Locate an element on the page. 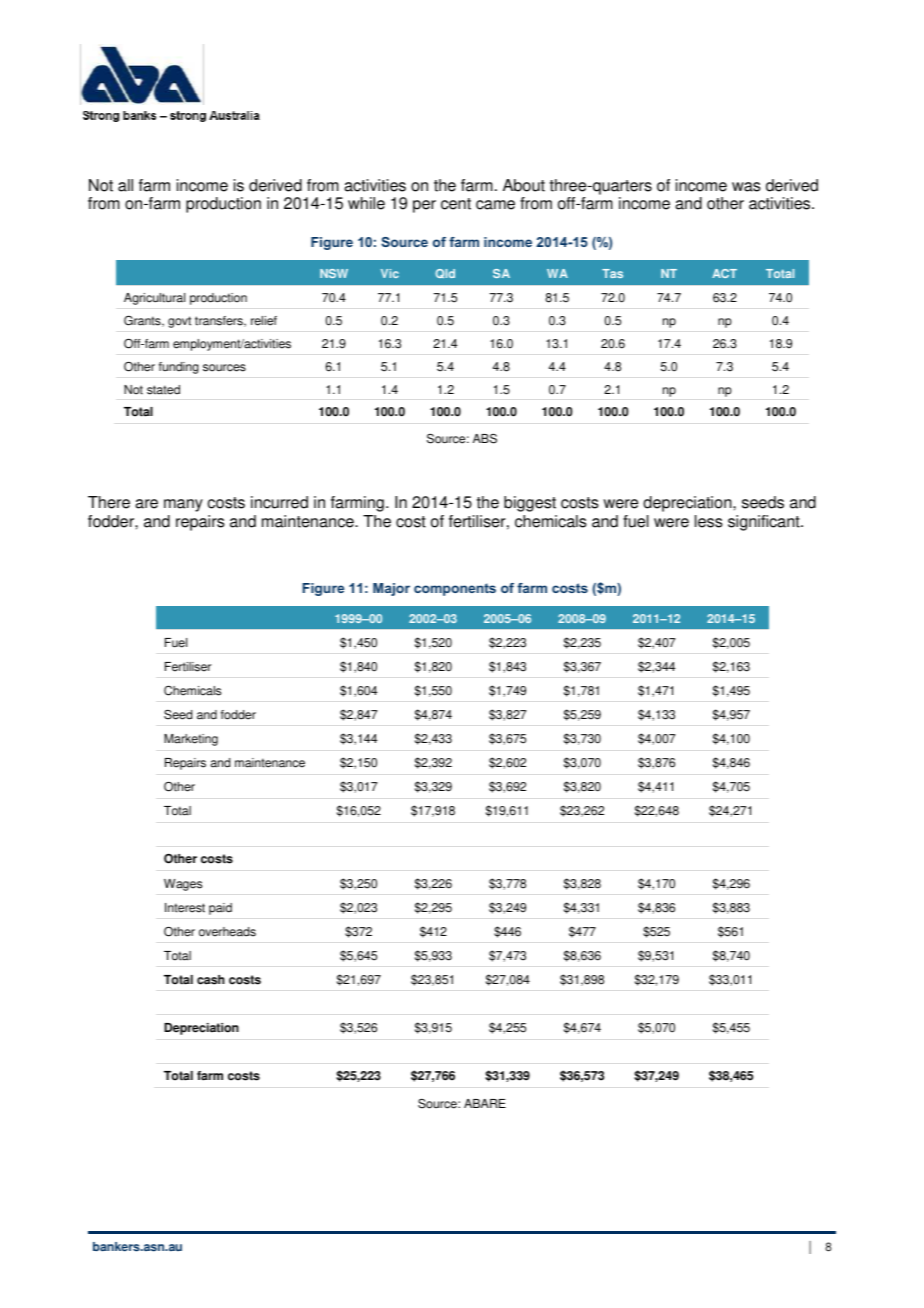 The height and width of the image is (1308, 924). cash is located at coordinates (211, 980).
